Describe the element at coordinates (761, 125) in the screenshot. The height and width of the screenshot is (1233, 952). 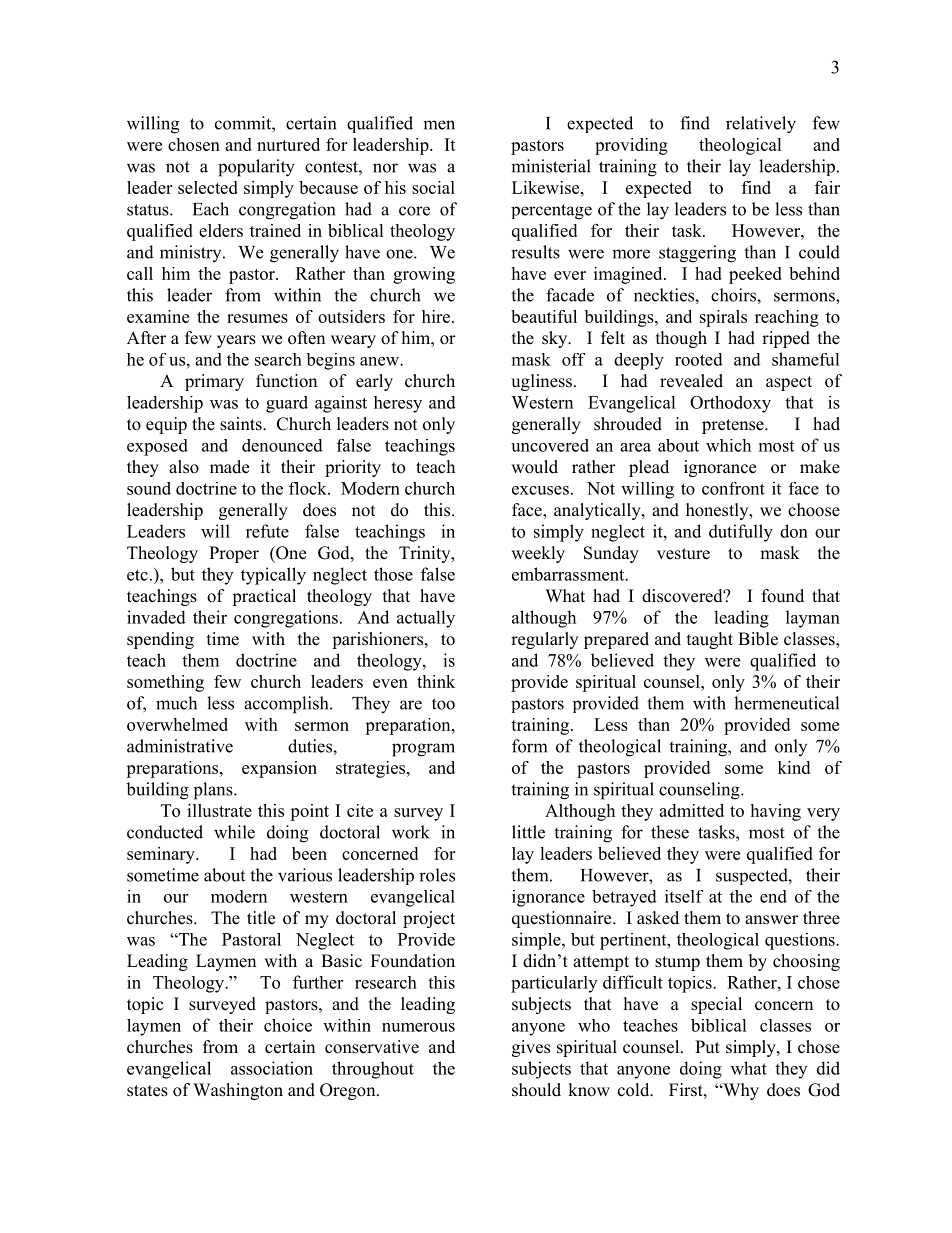
I see `relatively` at that location.
